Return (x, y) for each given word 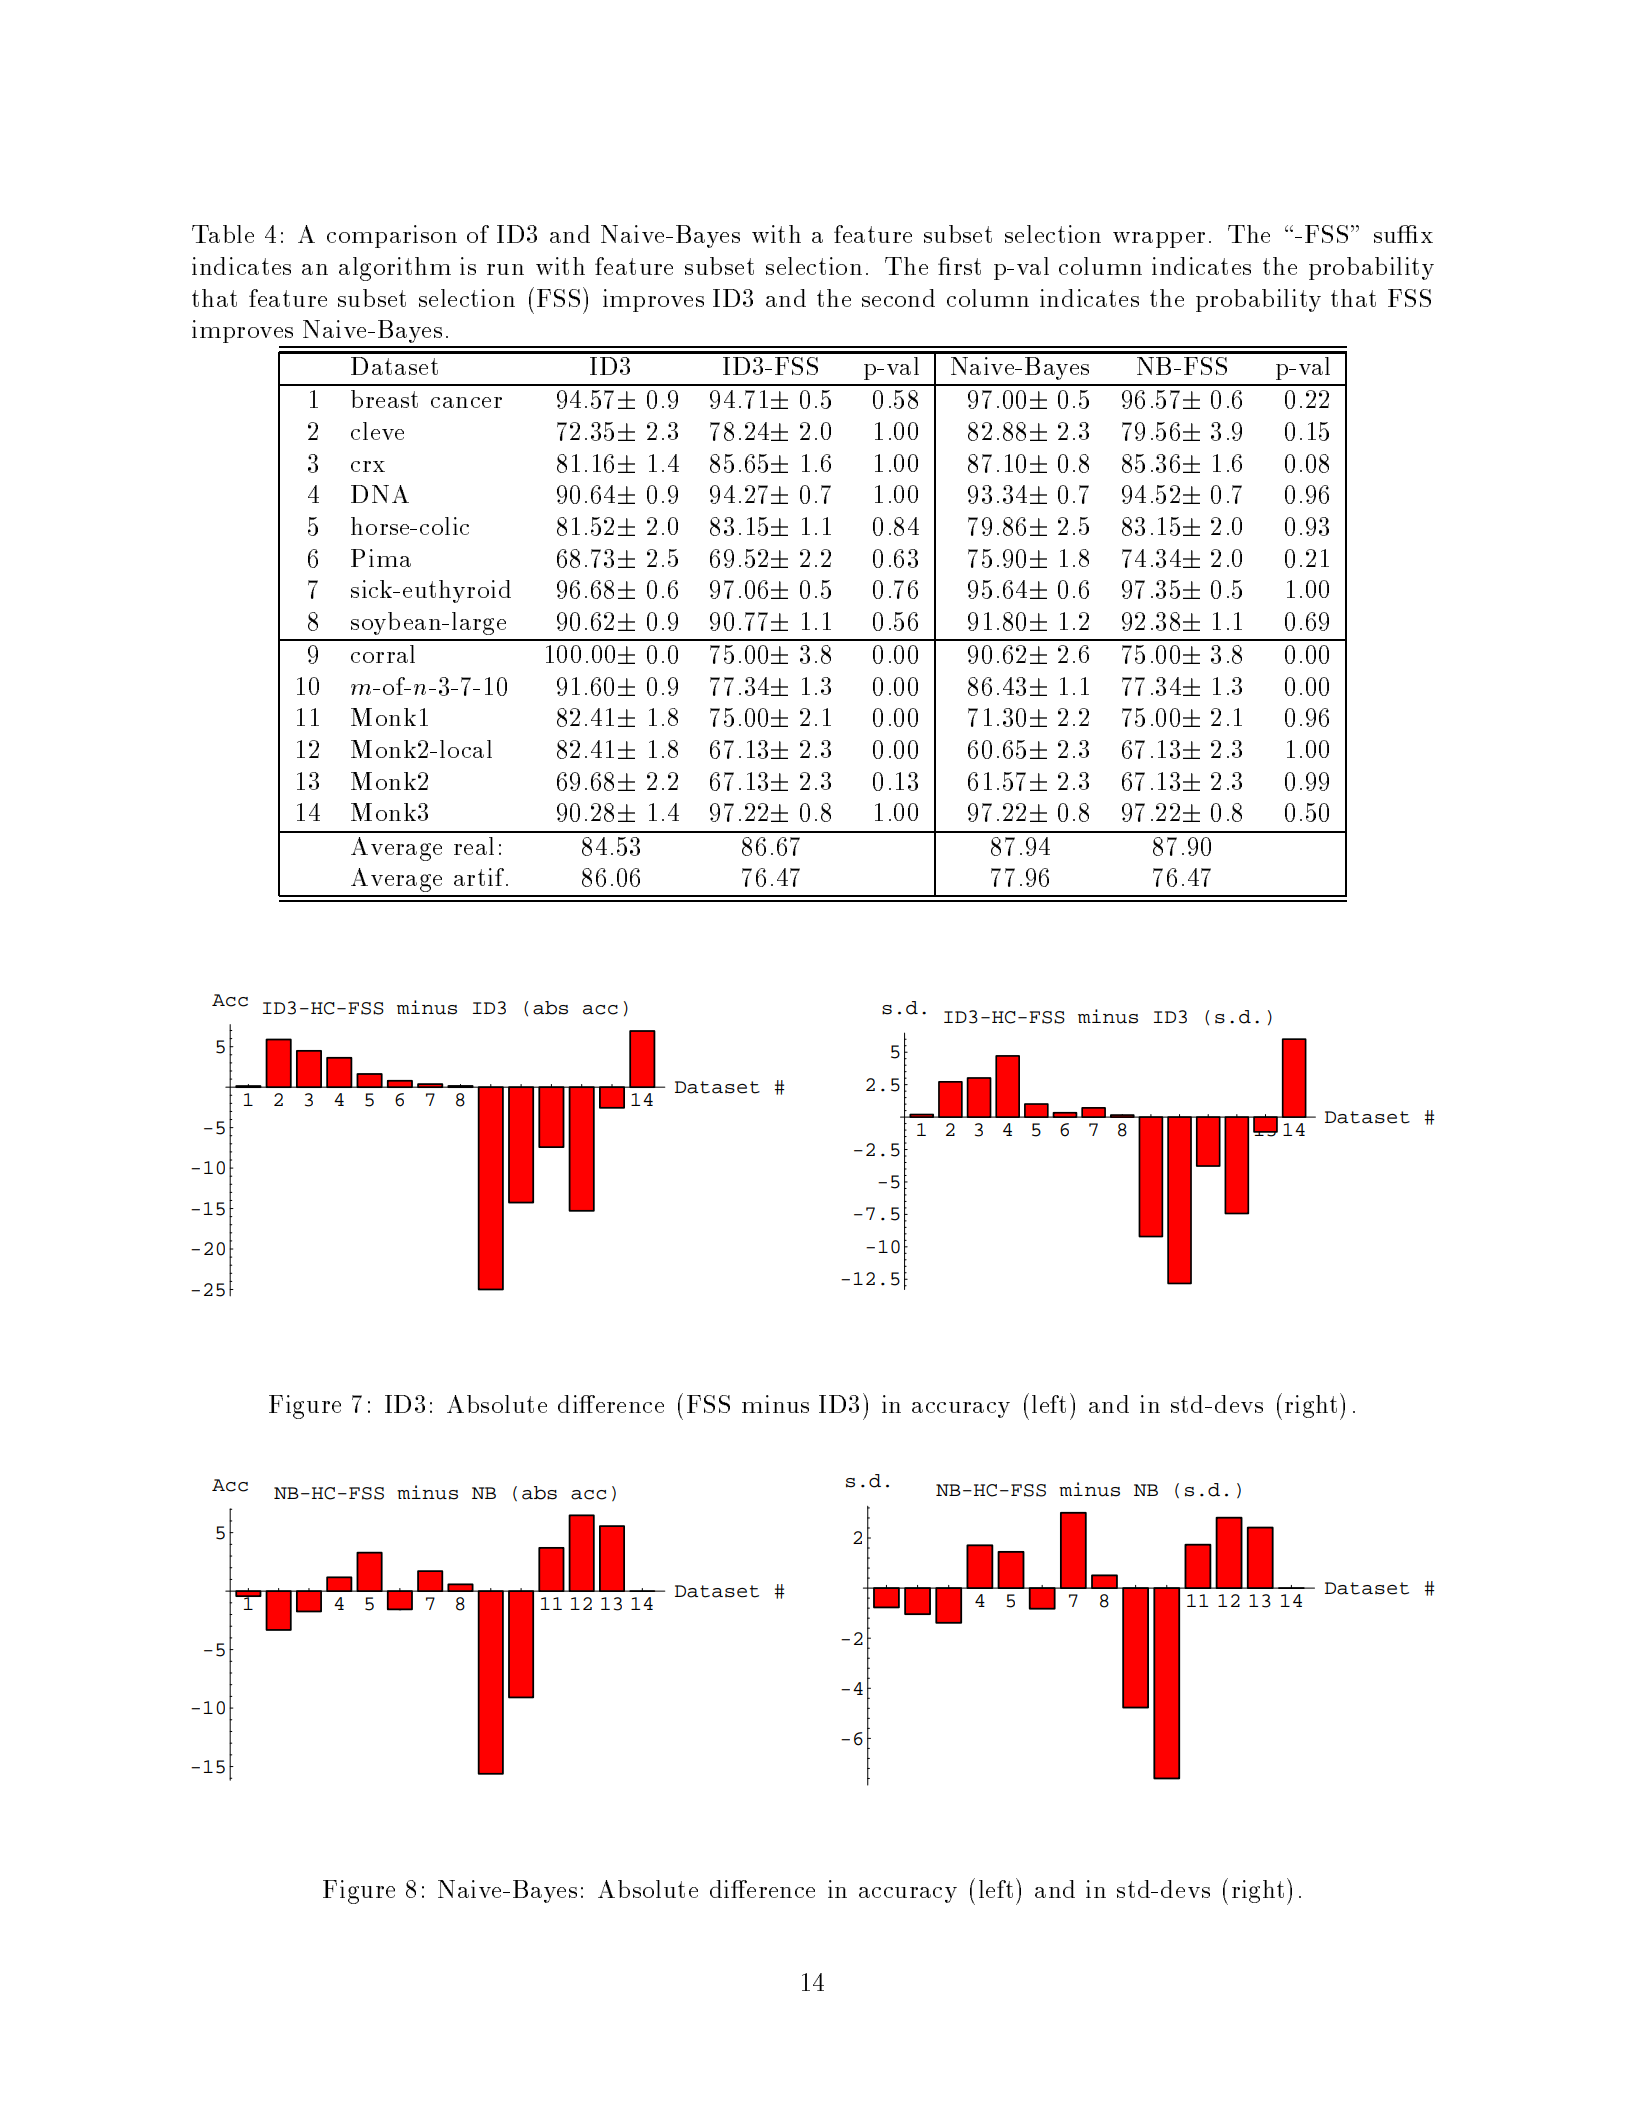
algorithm (395, 269)
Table (223, 234)
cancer (466, 402)
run (505, 269)
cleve (377, 431)
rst (967, 266)
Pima (381, 558)
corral (383, 654)
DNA (380, 494)
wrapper (1159, 240)
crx (368, 466)
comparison (392, 236)
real (474, 846)
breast (384, 399)
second (898, 298)
